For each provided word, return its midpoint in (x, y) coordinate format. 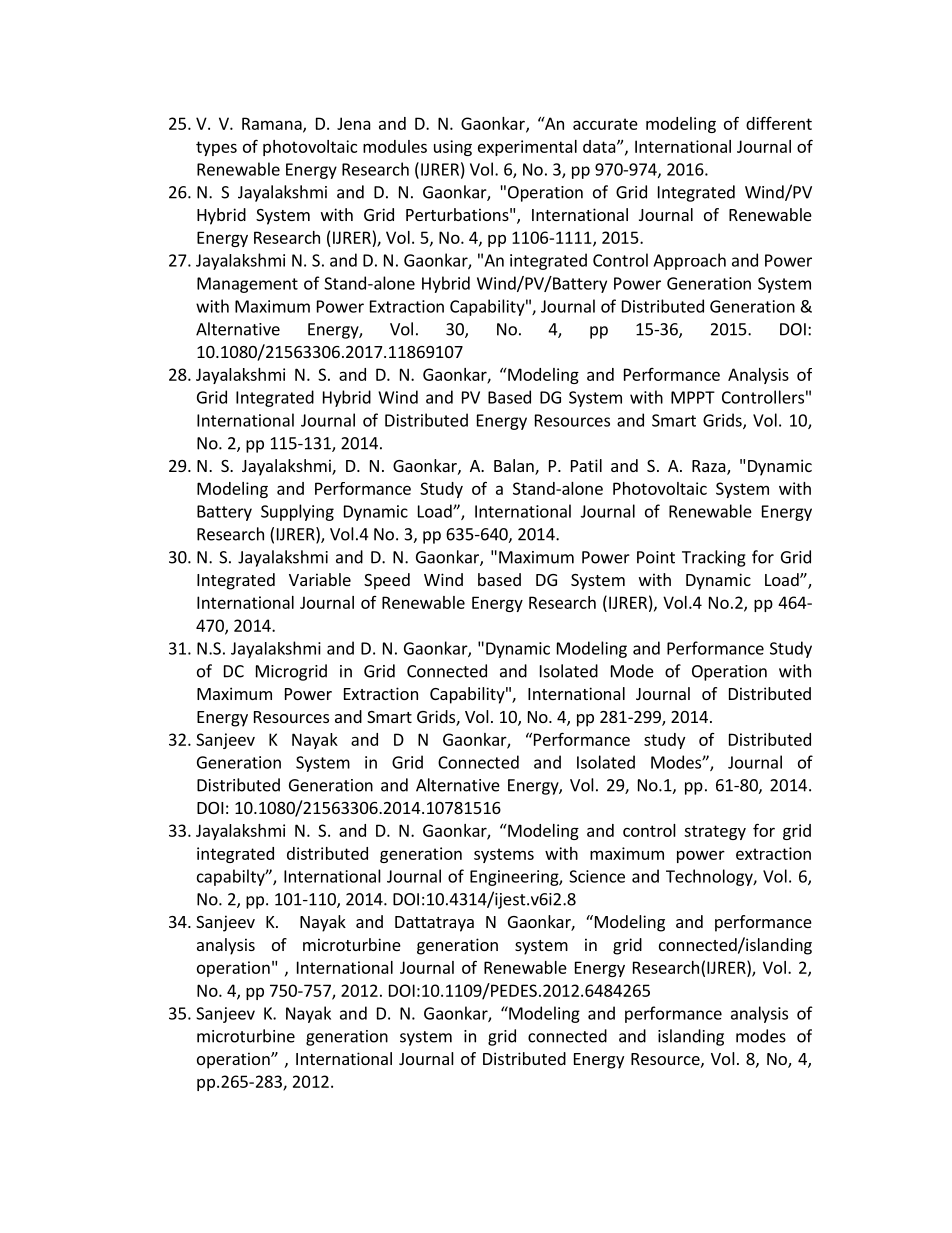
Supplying (297, 512)
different (779, 123)
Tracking (714, 558)
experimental (527, 148)
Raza (710, 467)
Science (597, 876)
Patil (586, 465)
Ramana (273, 124)
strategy (715, 832)
